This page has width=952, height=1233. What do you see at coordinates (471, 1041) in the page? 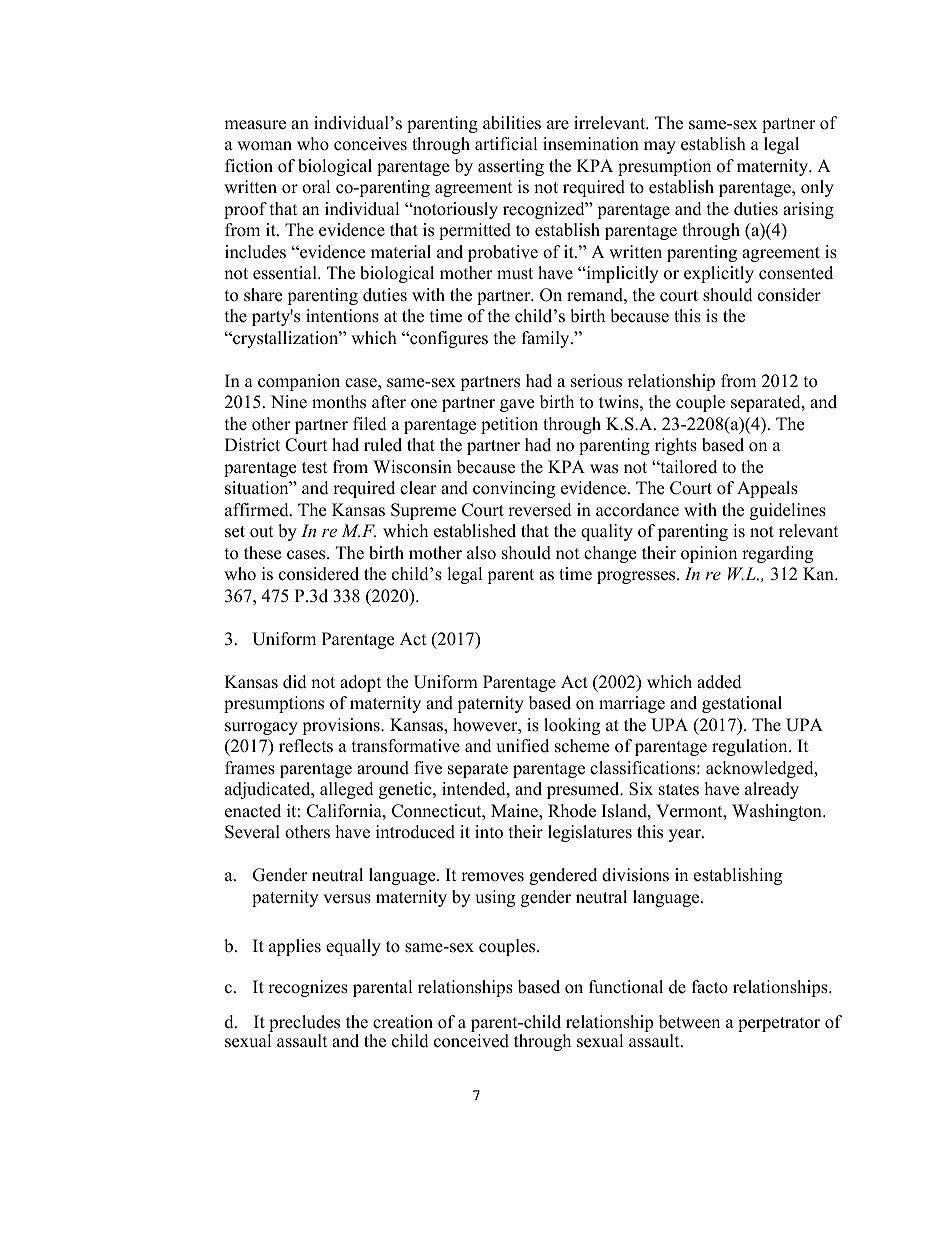
I see `conceived` at bounding box center [471, 1041].
